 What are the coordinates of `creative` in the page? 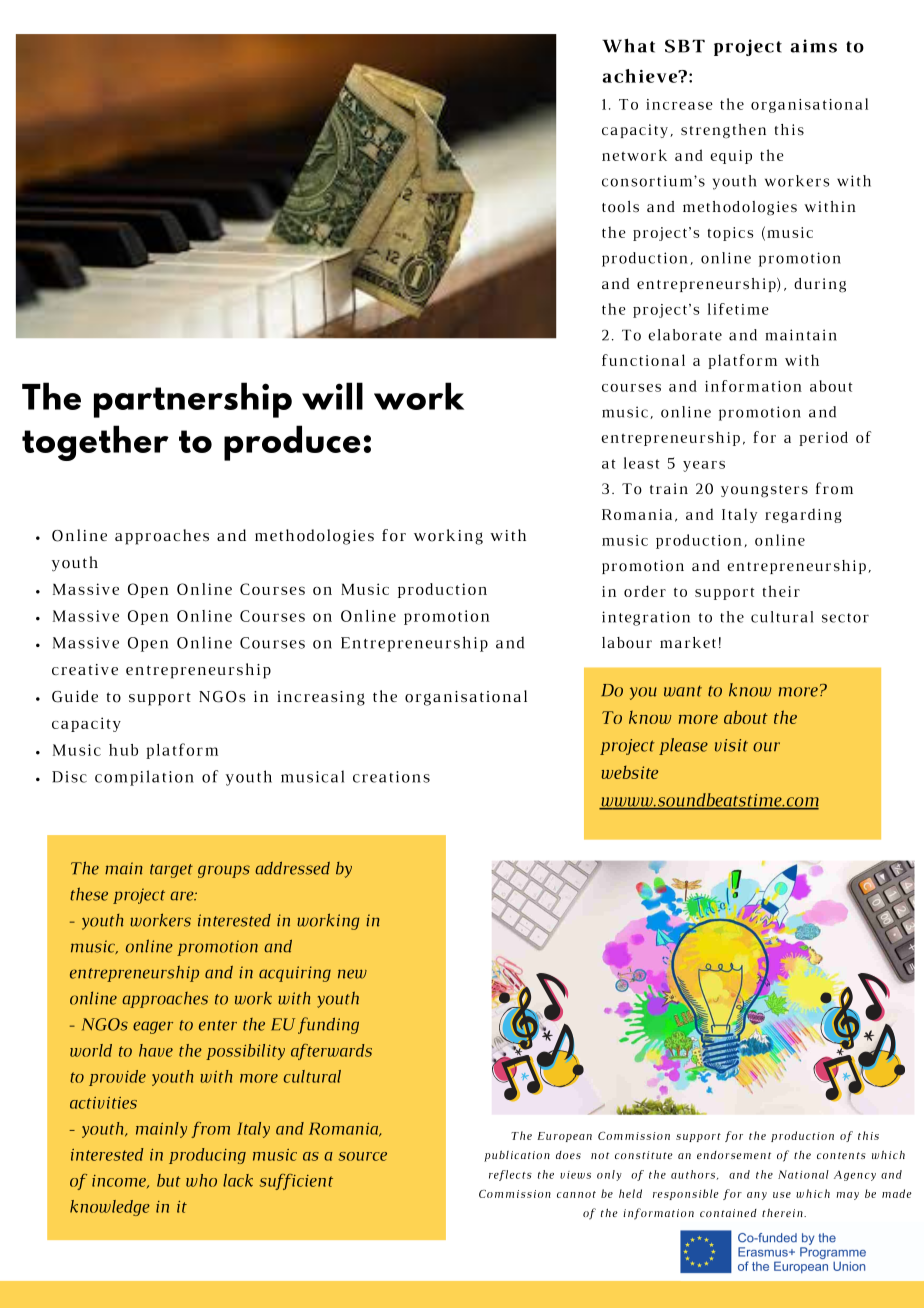 It's located at (85, 669).
